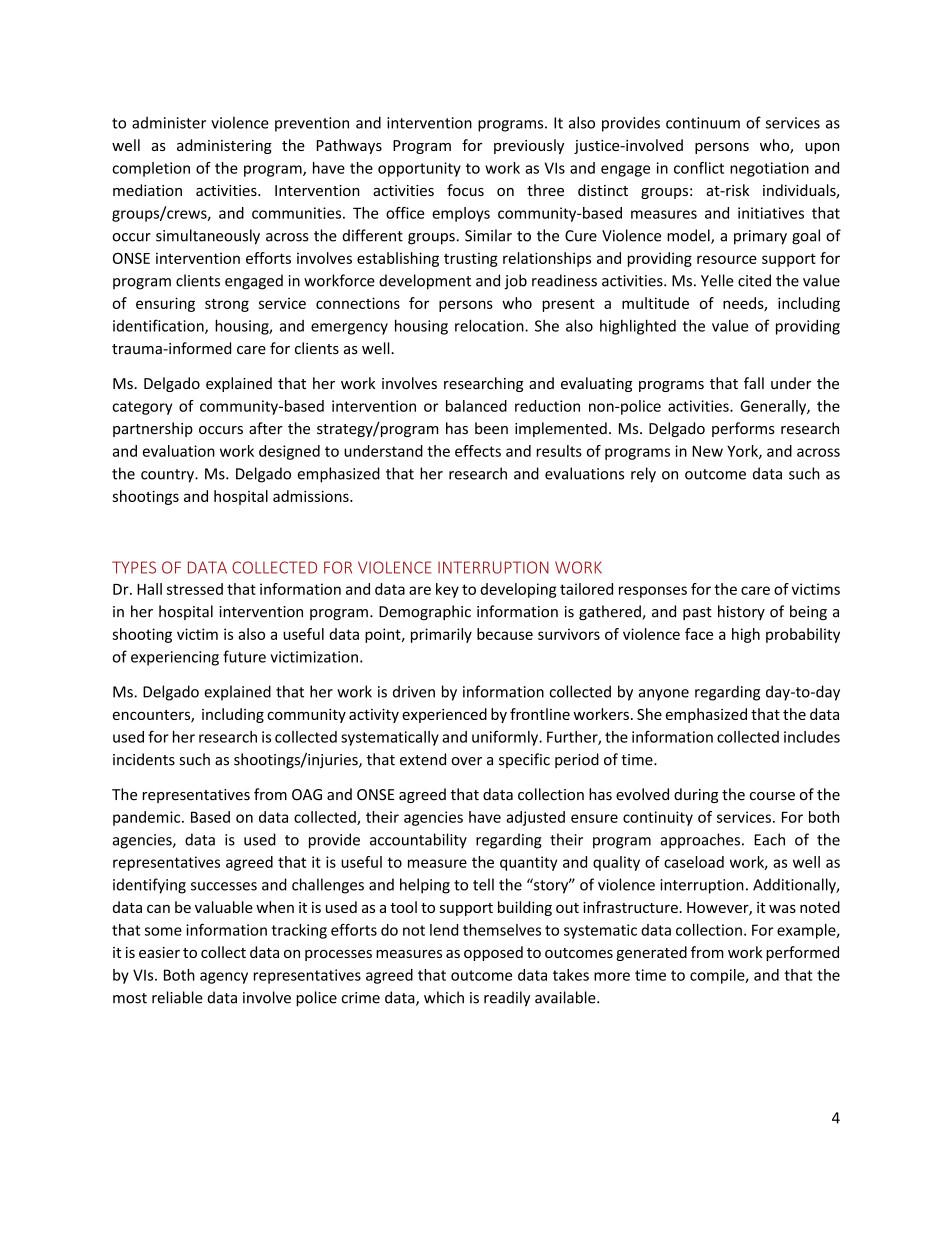  What do you see at coordinates (529, 146) in the screenshot?
I see `previously` at bounding box center [529, 146].
